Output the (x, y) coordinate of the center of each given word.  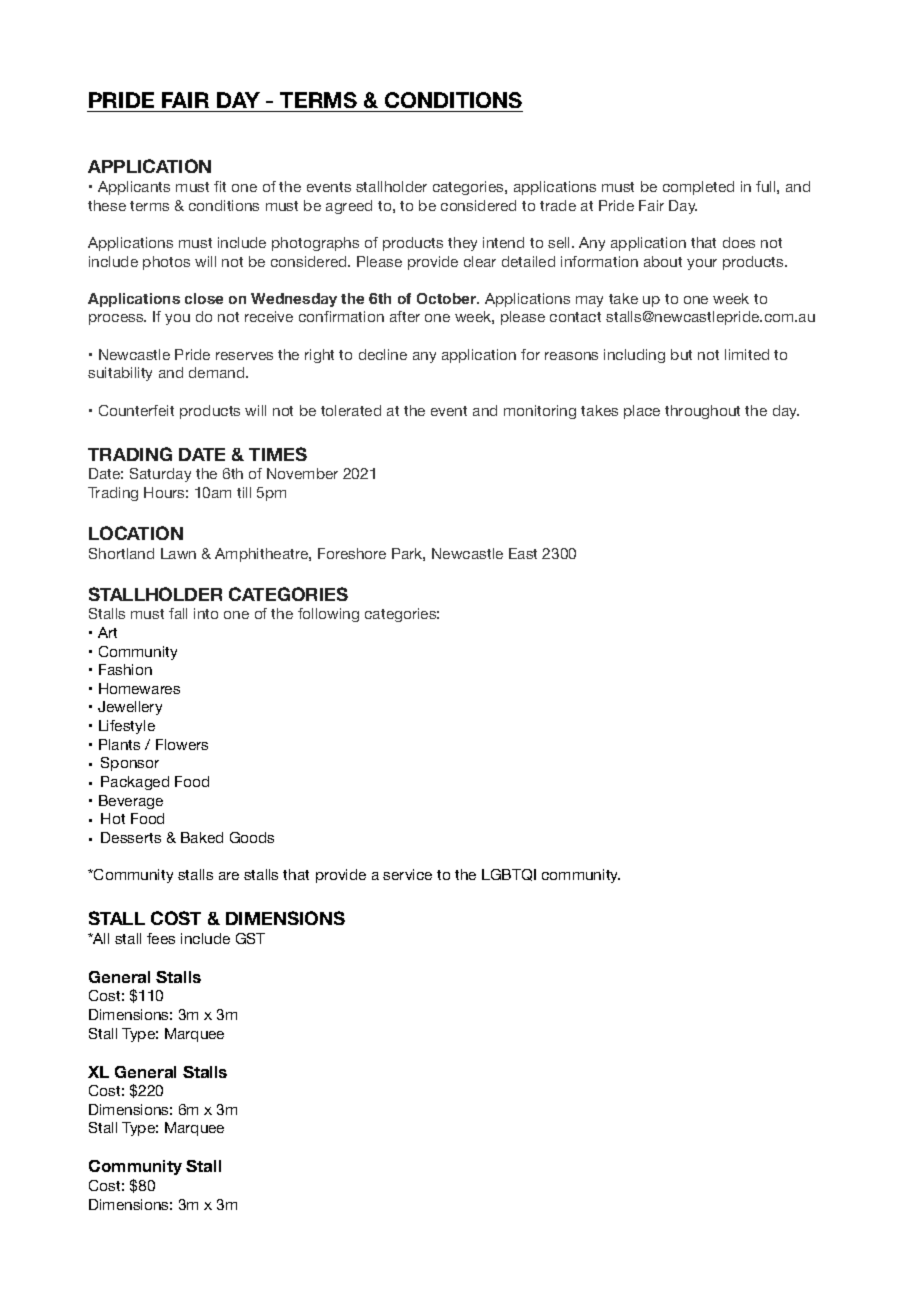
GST (250, 938)
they (462, 244)
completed (698, 188)
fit (220, 186)
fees (161, 938)
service (407, 874)
